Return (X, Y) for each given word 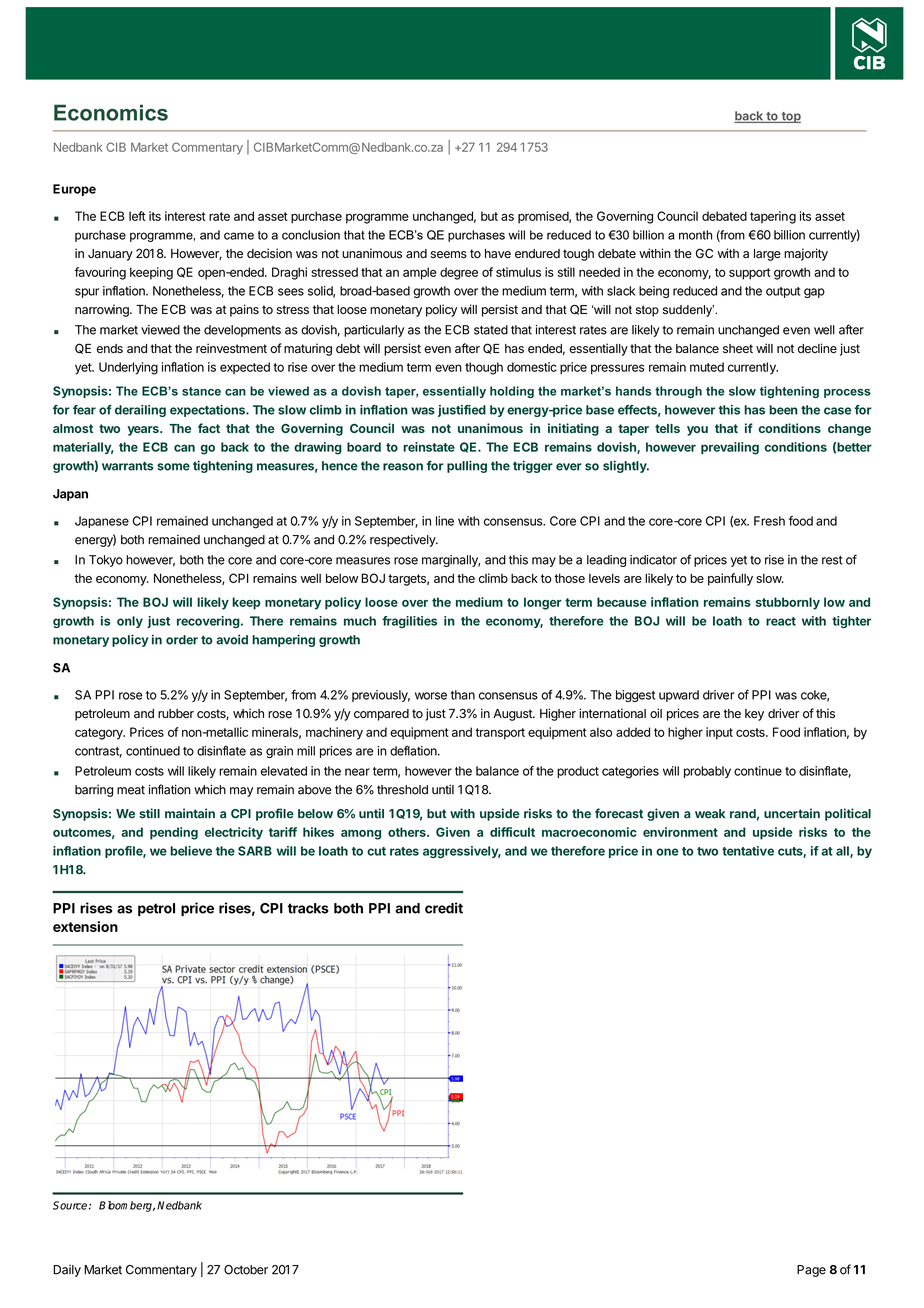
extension (85, 926)
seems (449, 255)
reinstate (429, 447)
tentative (748, 851)
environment (680, 832)
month (695, 235)
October (246, 1270)
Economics (111, 112)
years (144, 431)
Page (811, 1271)
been (783, 410)
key (754, 715)
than (463, 695)
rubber (176, 714)
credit (444, 908)
